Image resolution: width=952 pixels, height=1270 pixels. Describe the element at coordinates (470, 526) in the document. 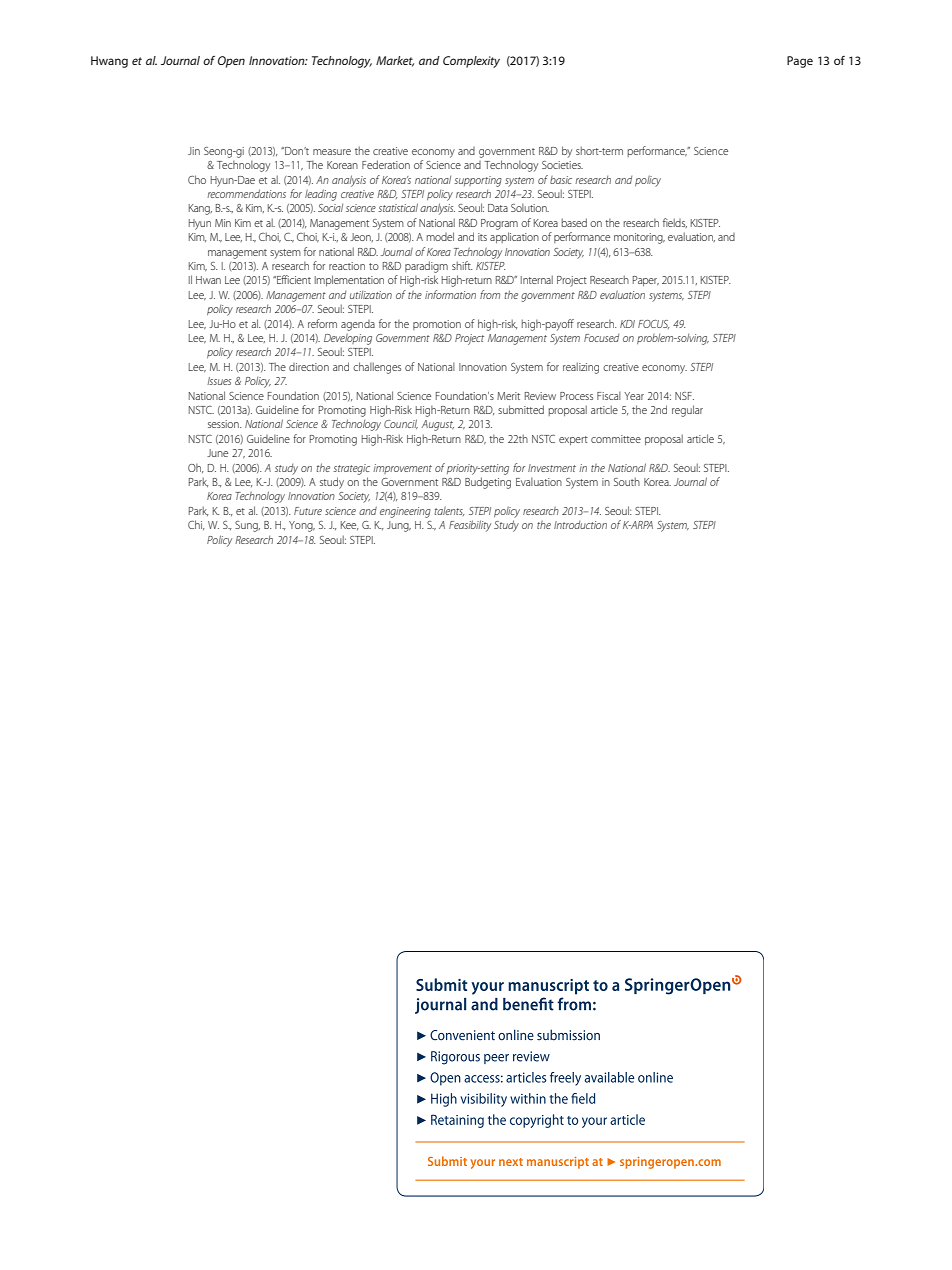

I see `Feasibility` at that location.
